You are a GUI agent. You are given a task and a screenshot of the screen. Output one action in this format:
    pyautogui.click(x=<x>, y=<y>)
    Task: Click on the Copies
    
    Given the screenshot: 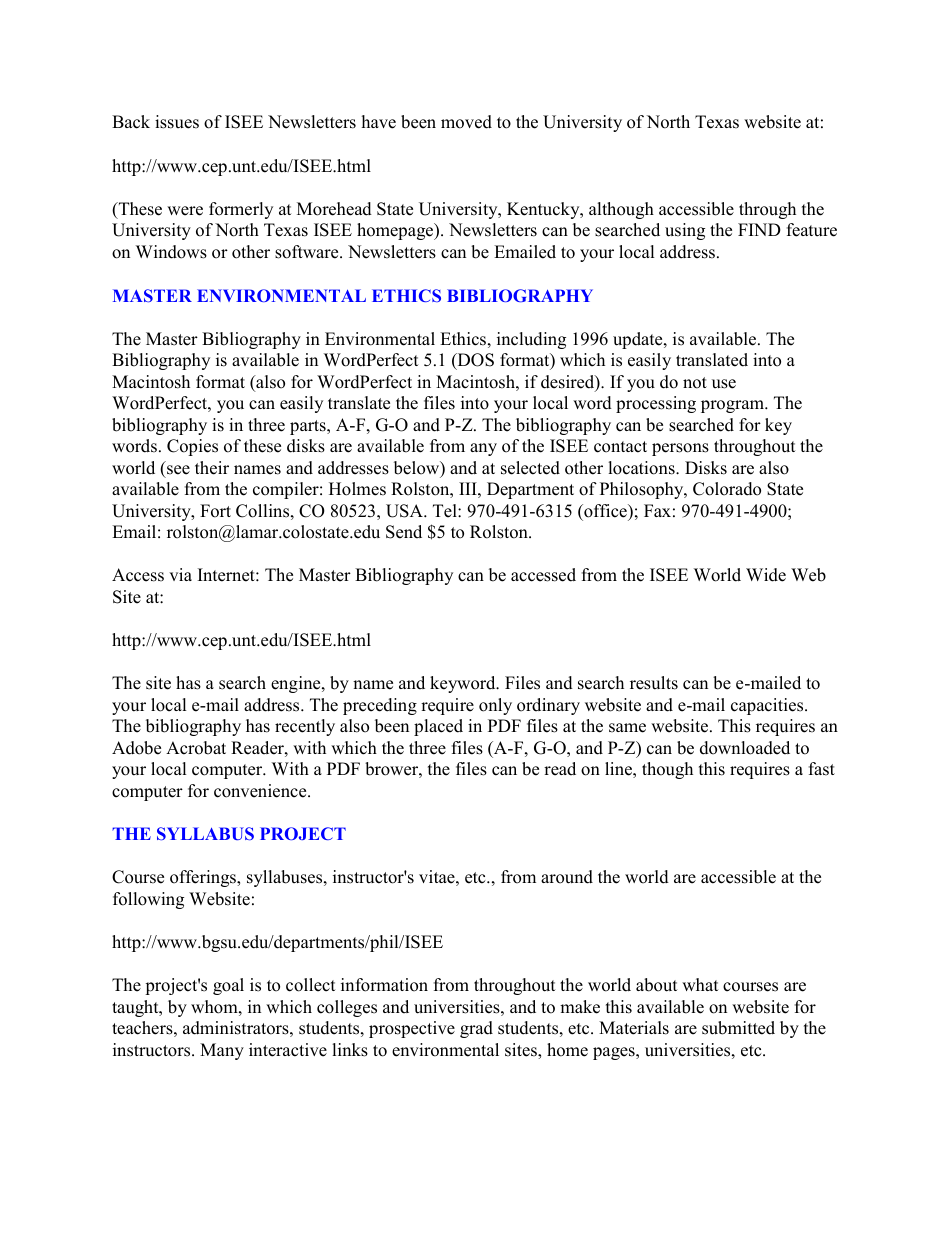 What is the action you would take?
    pyautogui.click(x=192, y=447)
